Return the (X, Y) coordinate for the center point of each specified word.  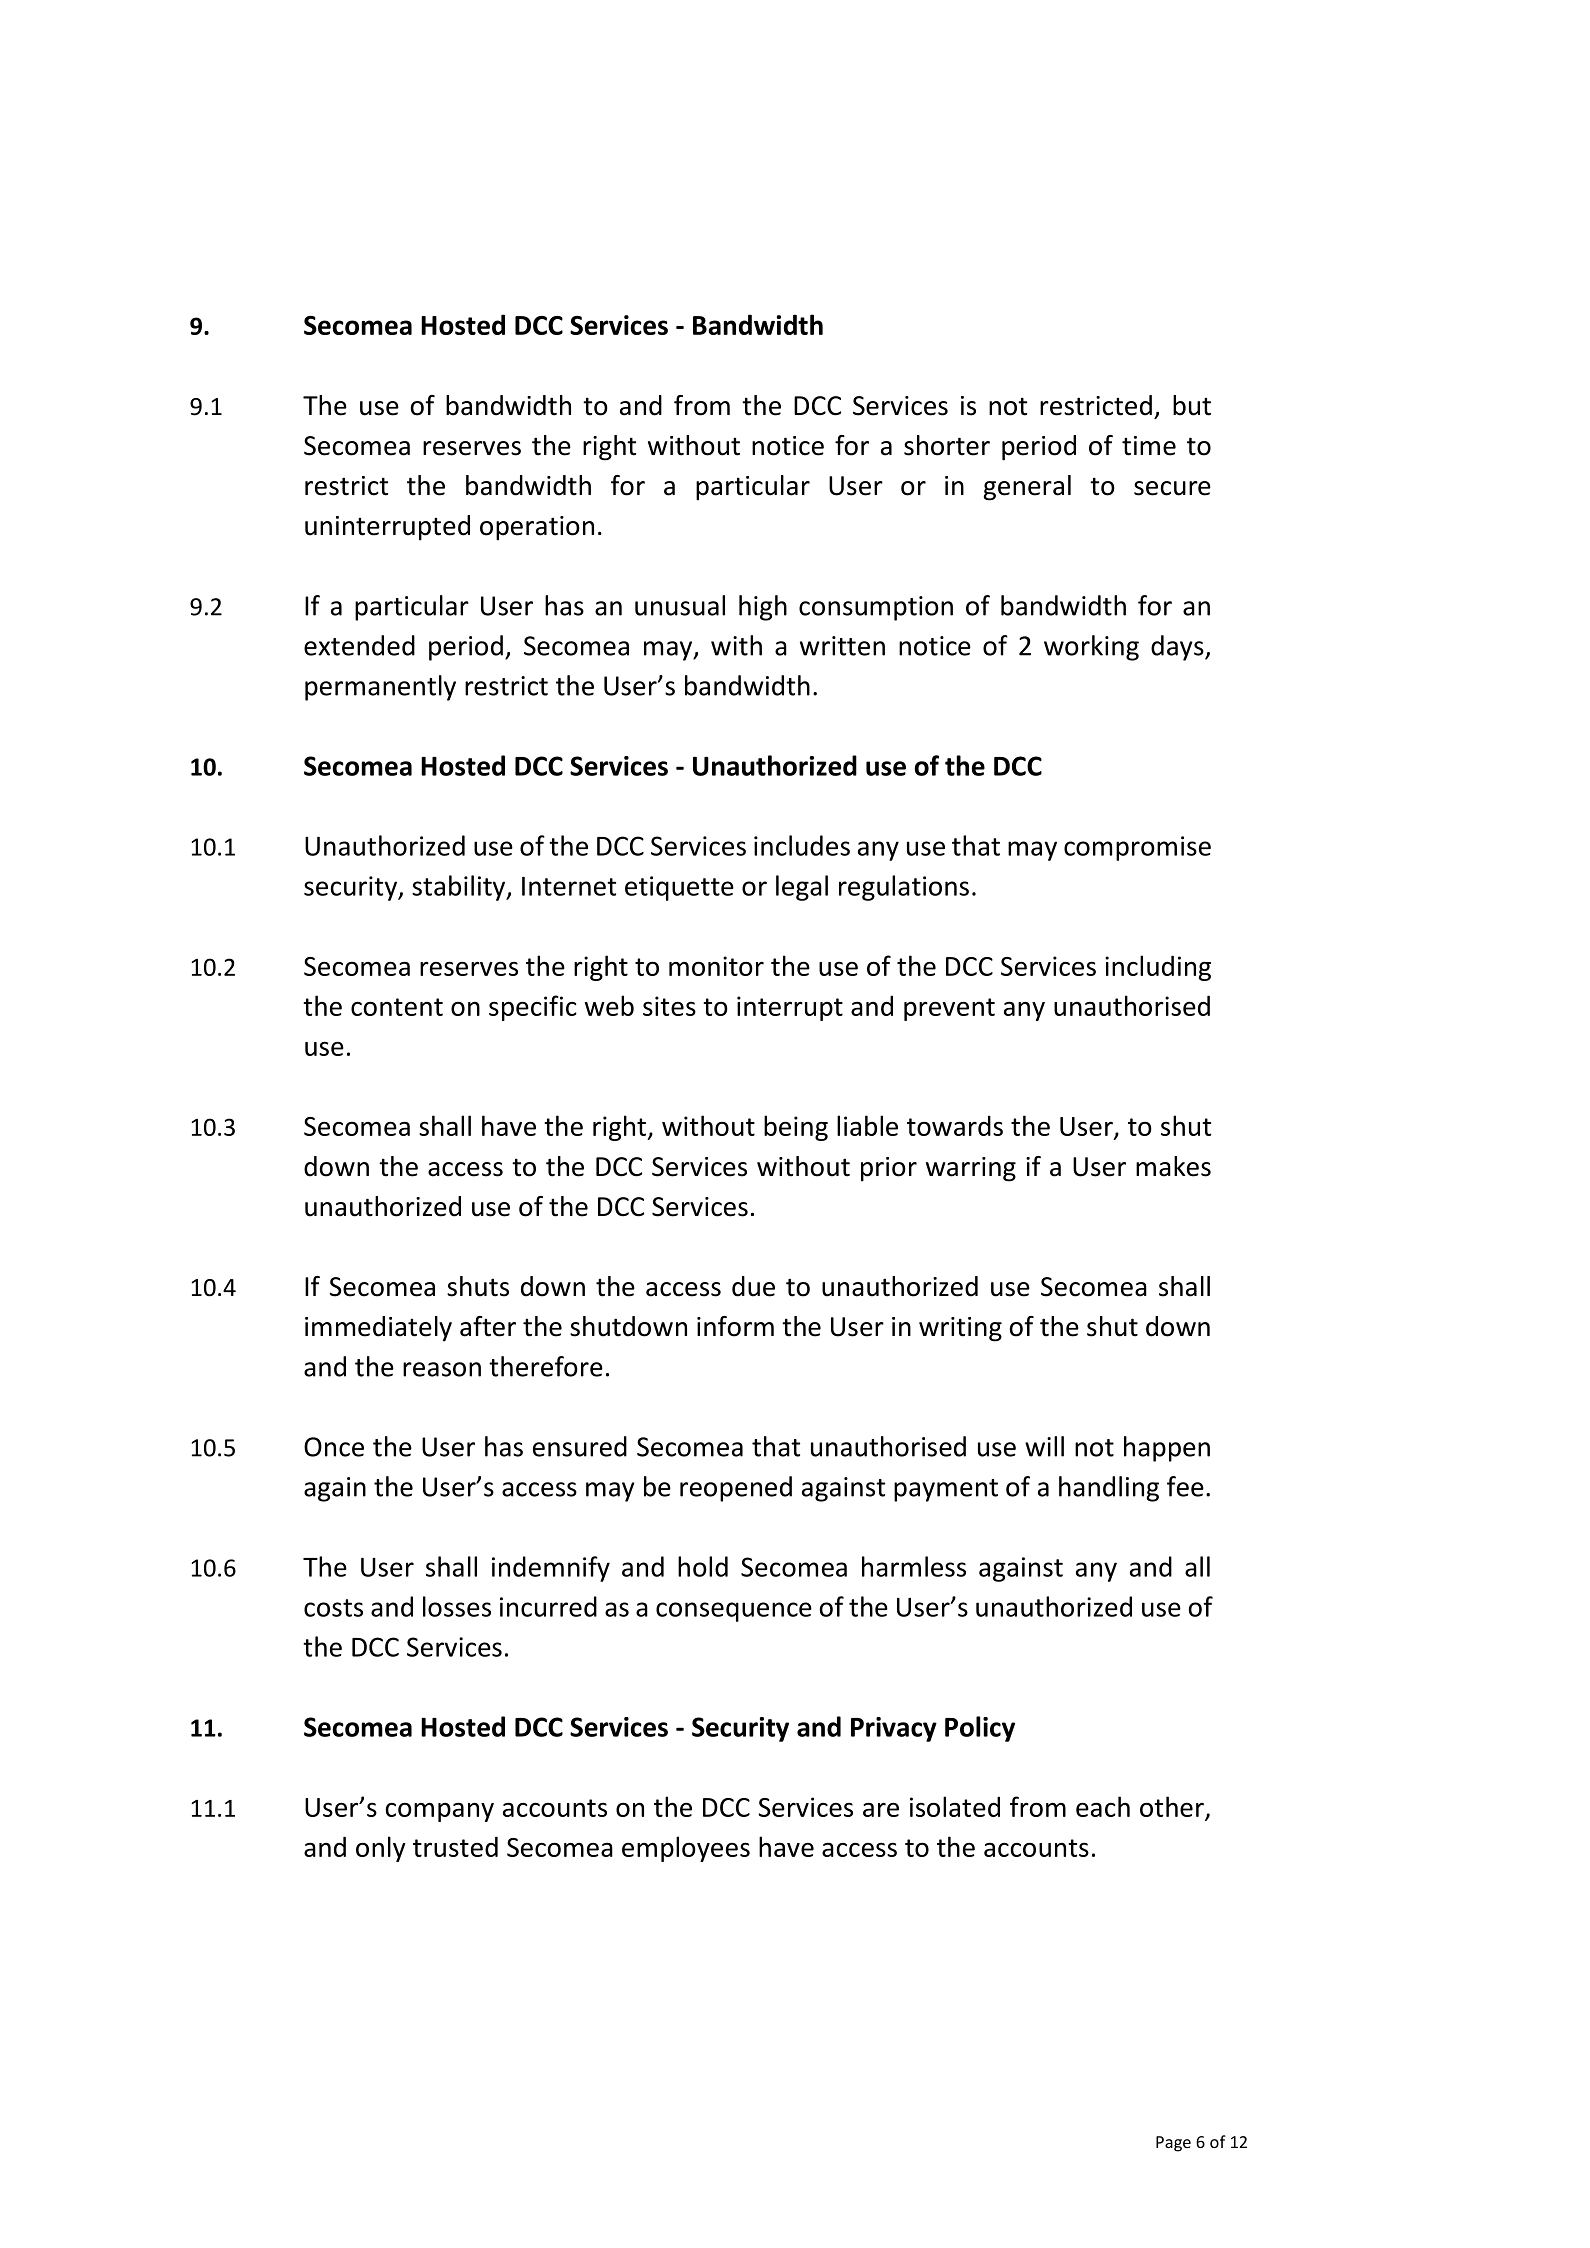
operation (537, 528)
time (1149, 446)
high (763, 608)
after (488, 1326)
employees (686, 1849)
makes (1173, 1166)
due (753, 1286)
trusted (455, 1846)
